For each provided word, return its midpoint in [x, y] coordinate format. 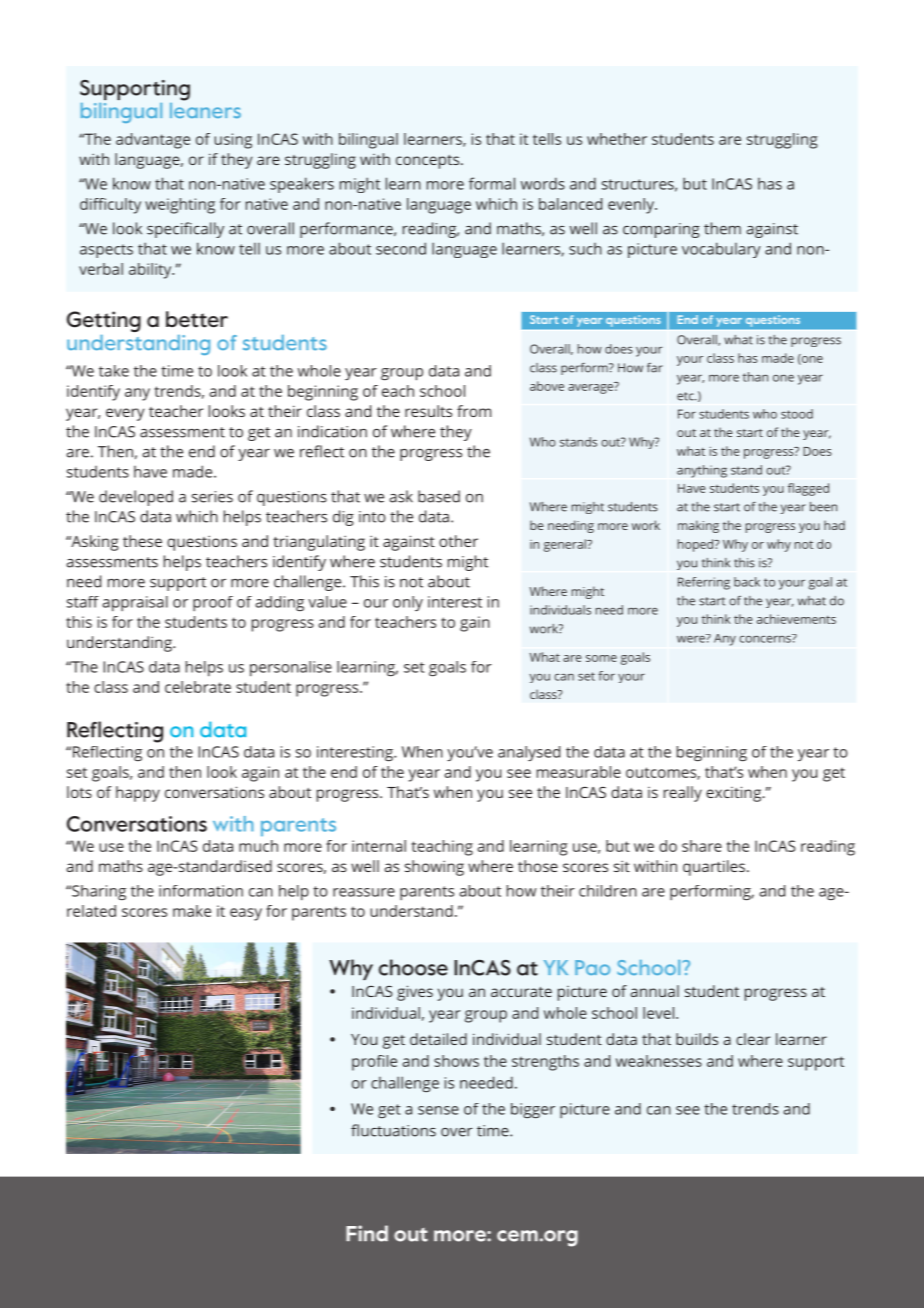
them [722, 228]
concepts [429, 162]
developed [136, 498]
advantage [153, 141]
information [201, 891]
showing [434, 868]
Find [367, 1233]
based [439, 496]
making [698, 526]
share [702, 846]
